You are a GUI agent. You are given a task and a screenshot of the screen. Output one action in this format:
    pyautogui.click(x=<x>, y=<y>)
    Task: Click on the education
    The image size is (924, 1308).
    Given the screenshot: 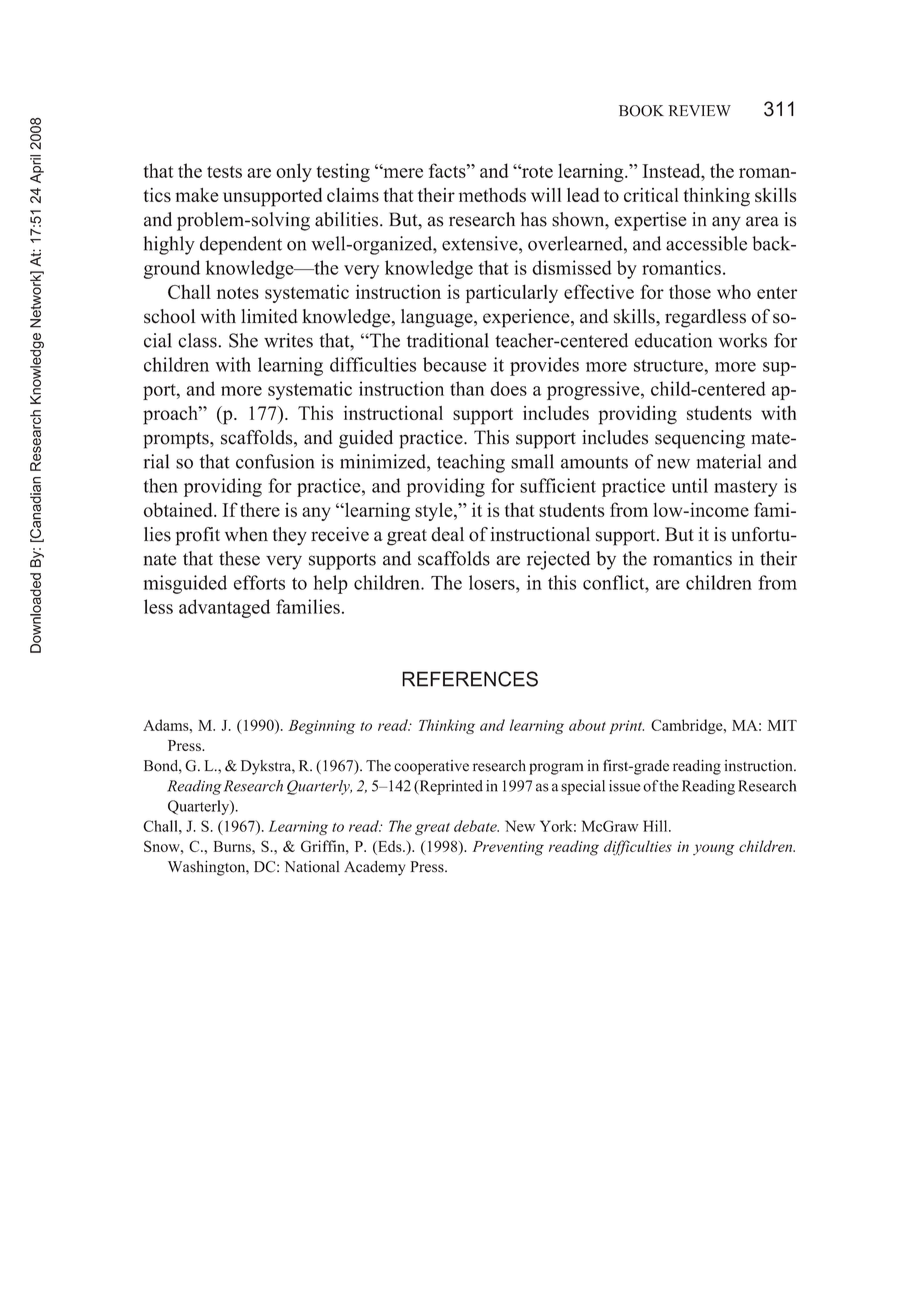 What is the action you would take?
    pyautogui.click(x=673, y=340)
